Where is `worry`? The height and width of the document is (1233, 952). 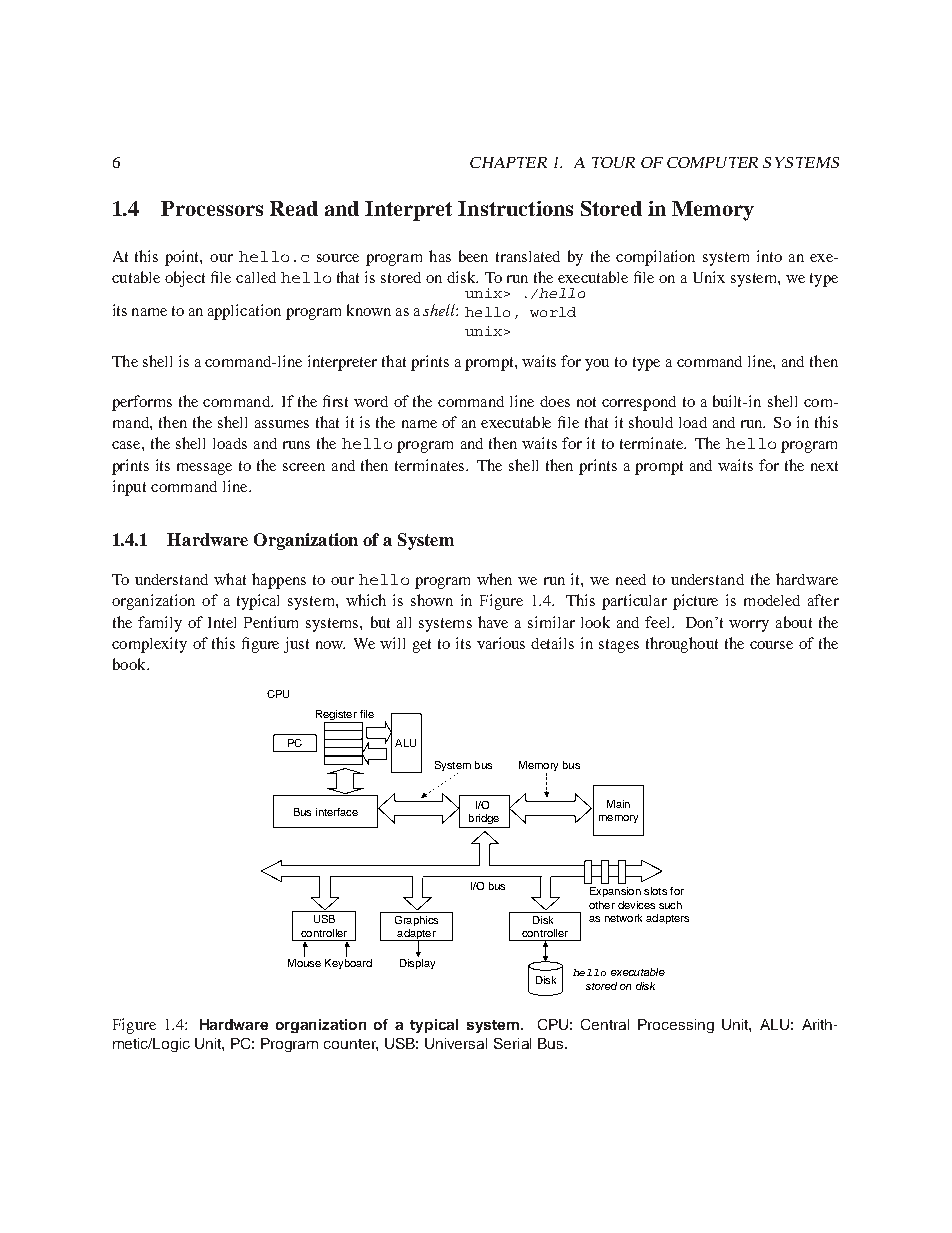 worry is located at coordinates (749, 626).
